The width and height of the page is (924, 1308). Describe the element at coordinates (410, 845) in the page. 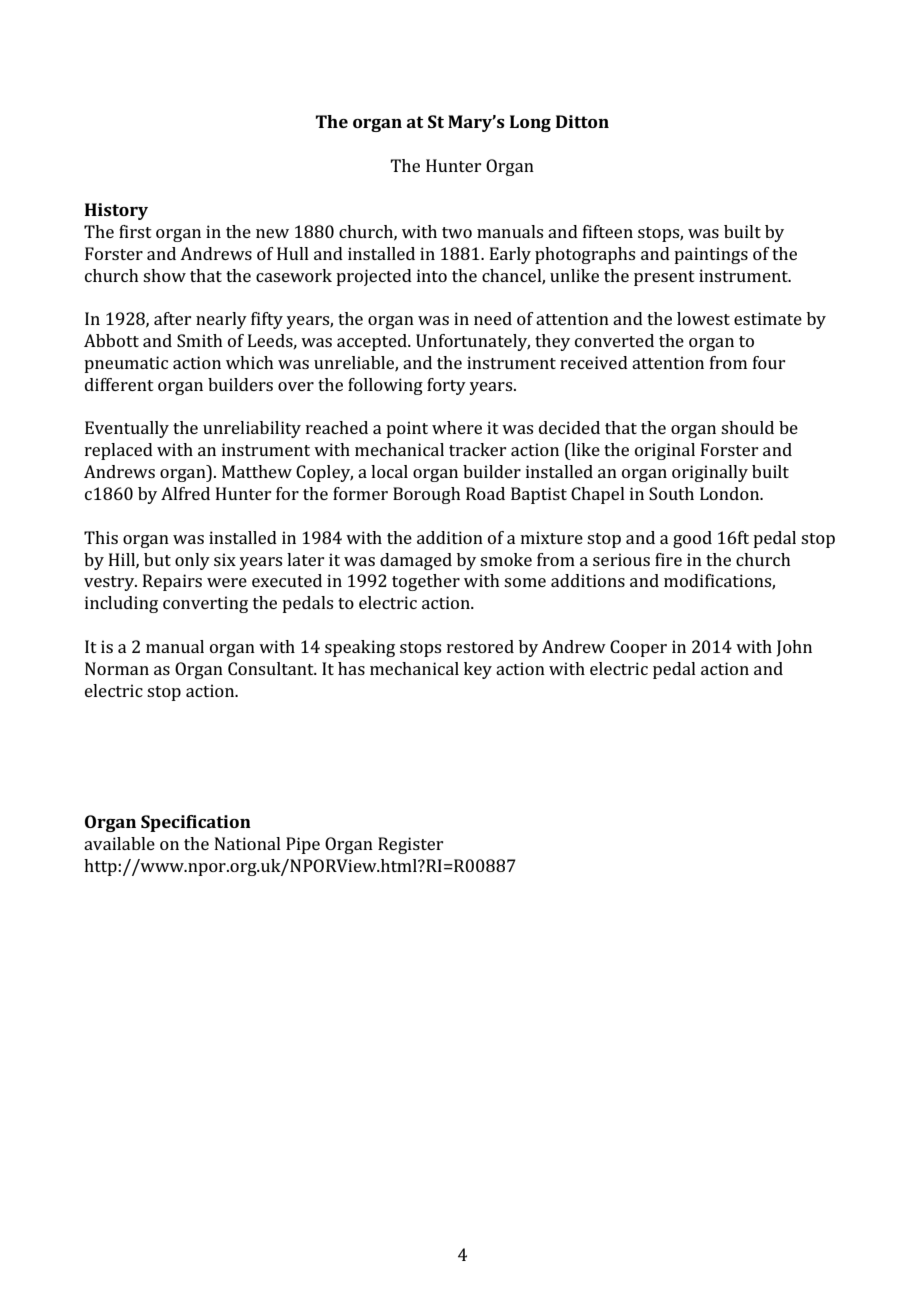

I see `Register` at that location.
